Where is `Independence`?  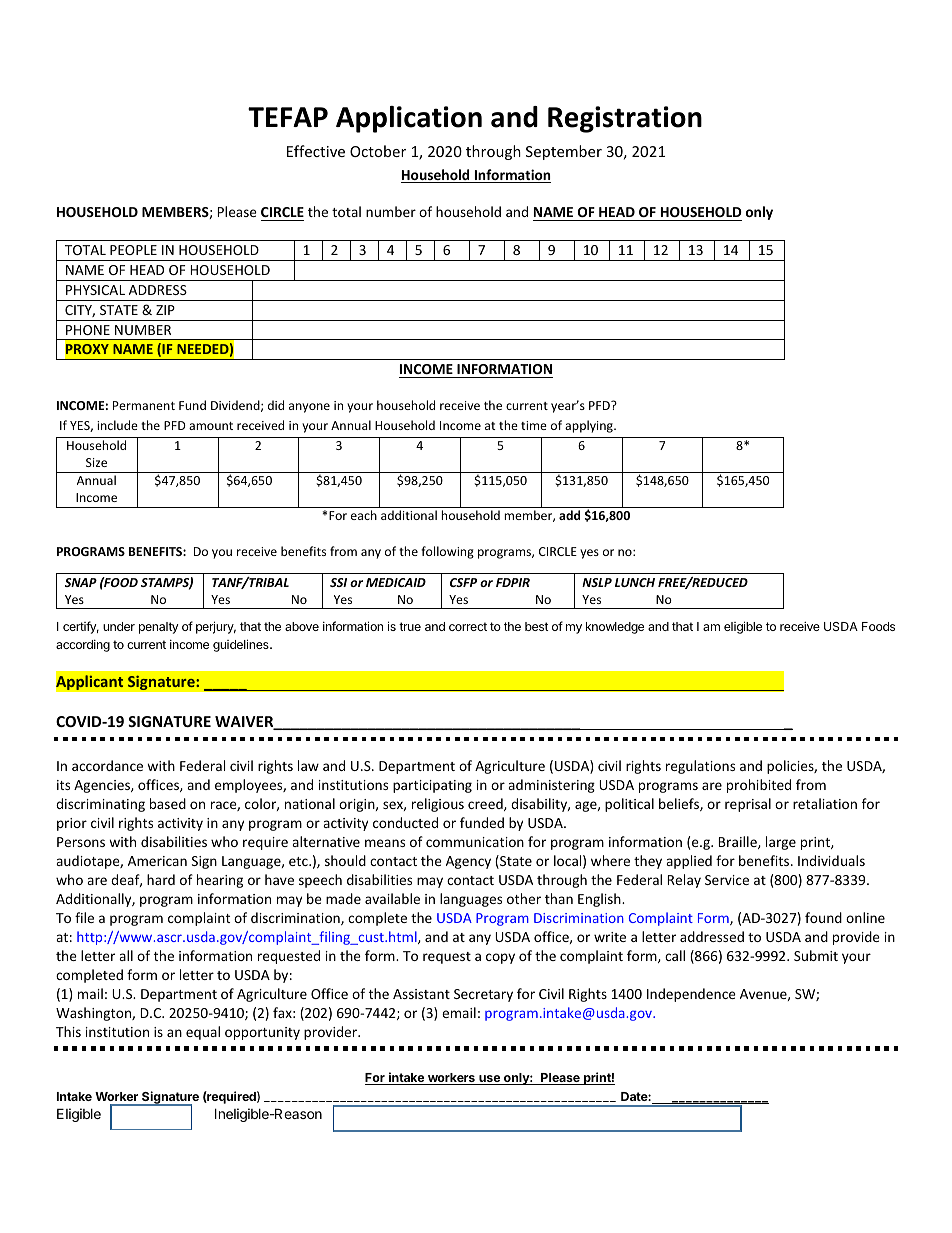
Independence is located at coordinates (691, 995).
